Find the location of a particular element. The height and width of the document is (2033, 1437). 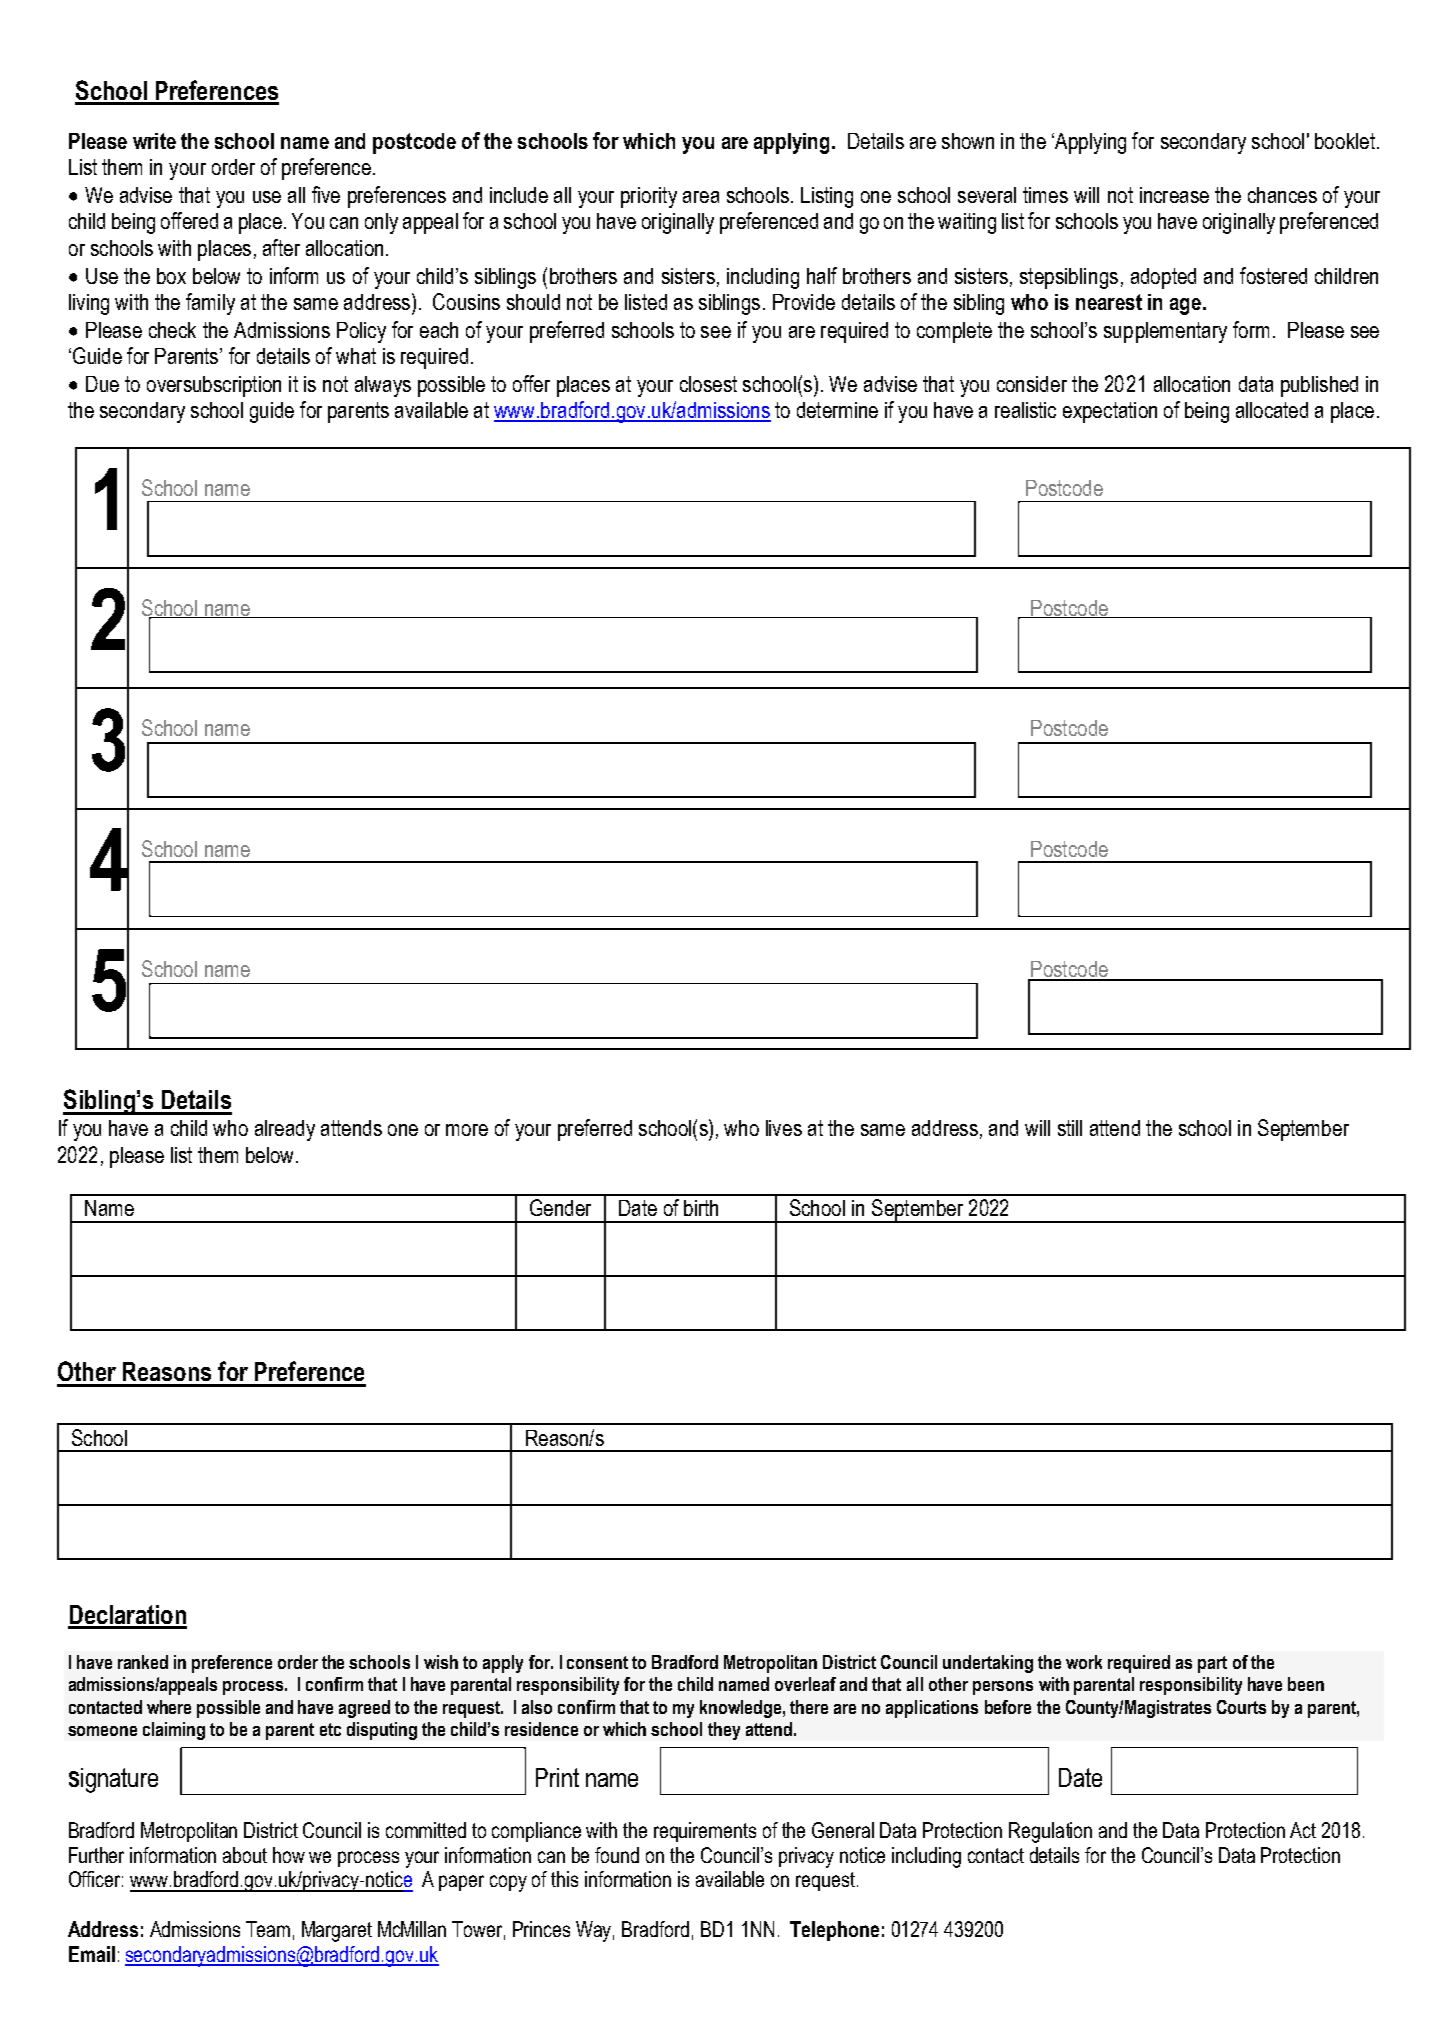

lives is located at coordinates (784, 1128).
